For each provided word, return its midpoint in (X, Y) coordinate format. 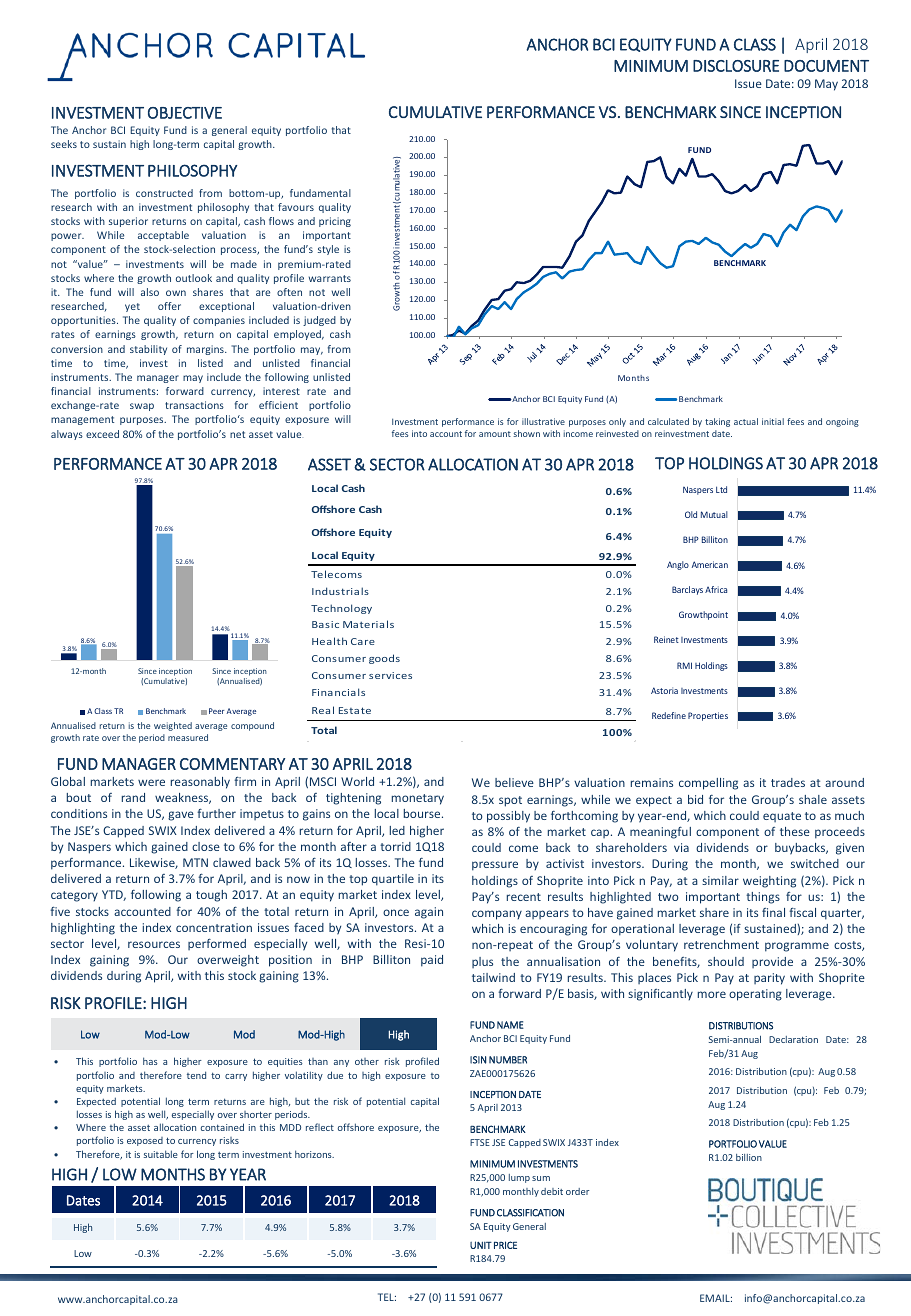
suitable (161, 1154)
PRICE (505, 1245)
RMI (684, 665)
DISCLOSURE (736, 66)
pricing (335, 222)
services (390, 675)
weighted (173, 726)
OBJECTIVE (185, 113)
